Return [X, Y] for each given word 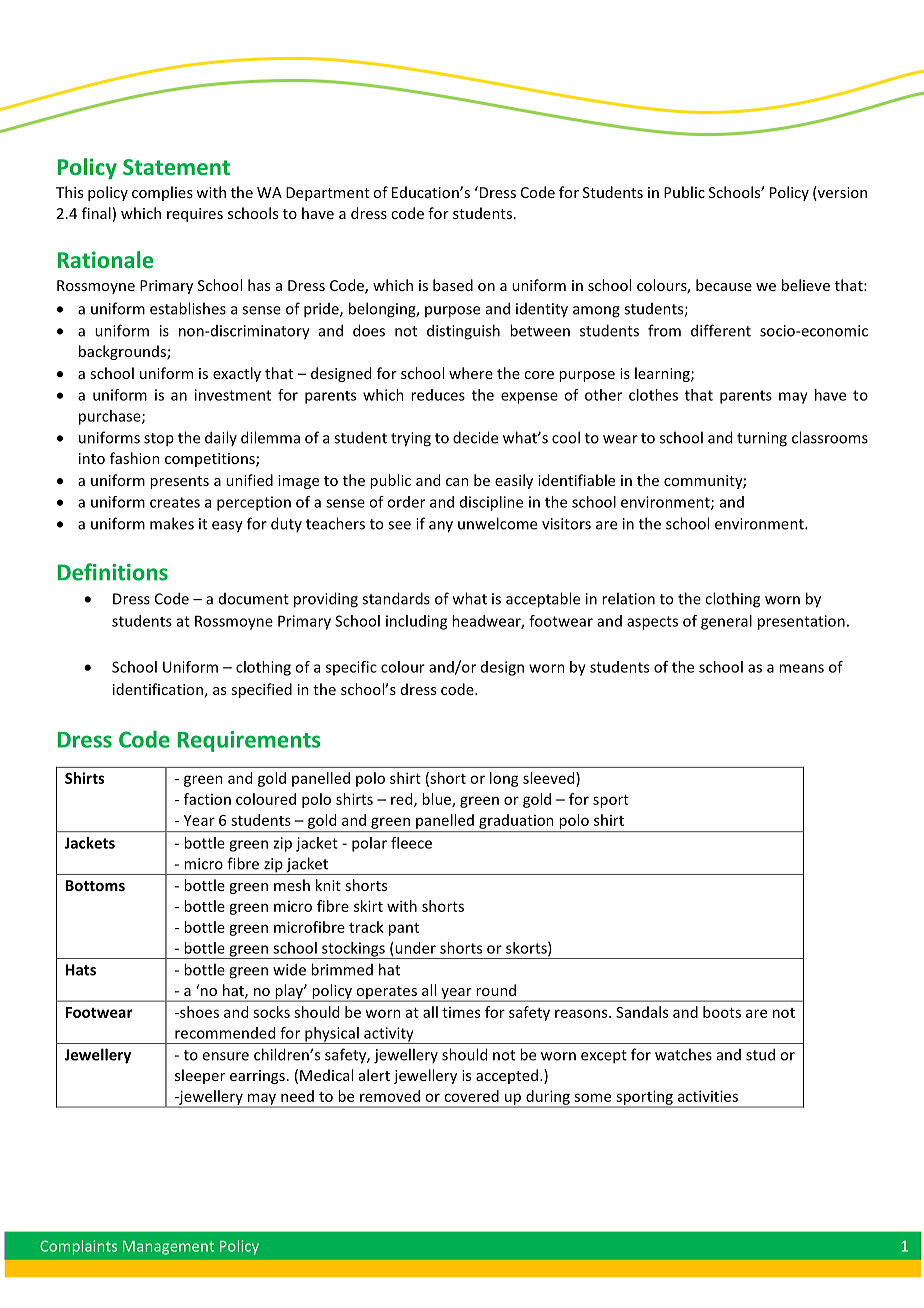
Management [168, 1248]
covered [471, 1096]
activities [708, 1096]
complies [162, 193]
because [724, 285]
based [453, 285]
